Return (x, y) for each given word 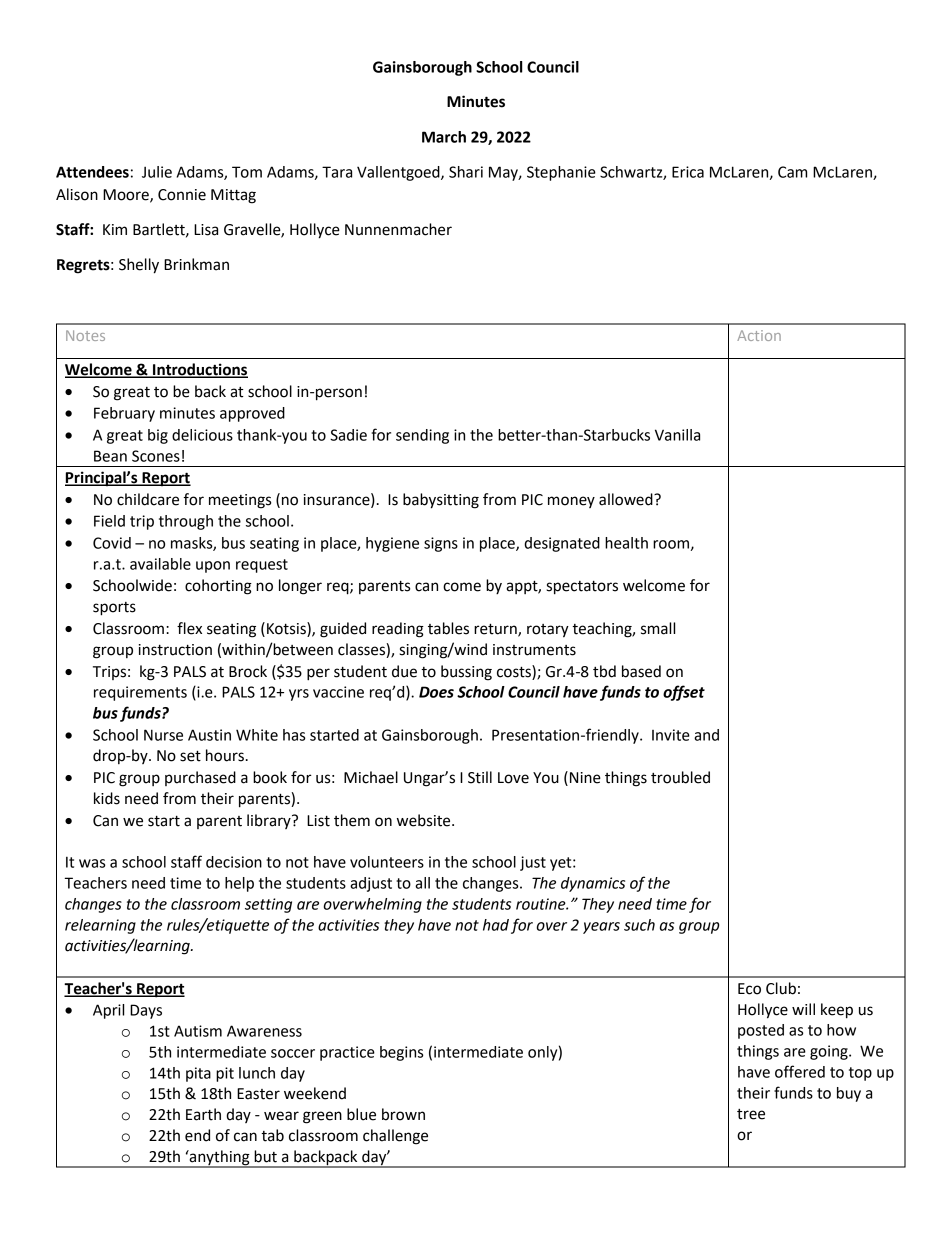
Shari (466, 172)
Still (480, 777)
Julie (157, 172)
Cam (792, 172)
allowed (627, 499)
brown (403, 1114)
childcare (148, 499)
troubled (680, 777)
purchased (200, 778)
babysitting (441, 501)
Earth (203, 1114)
